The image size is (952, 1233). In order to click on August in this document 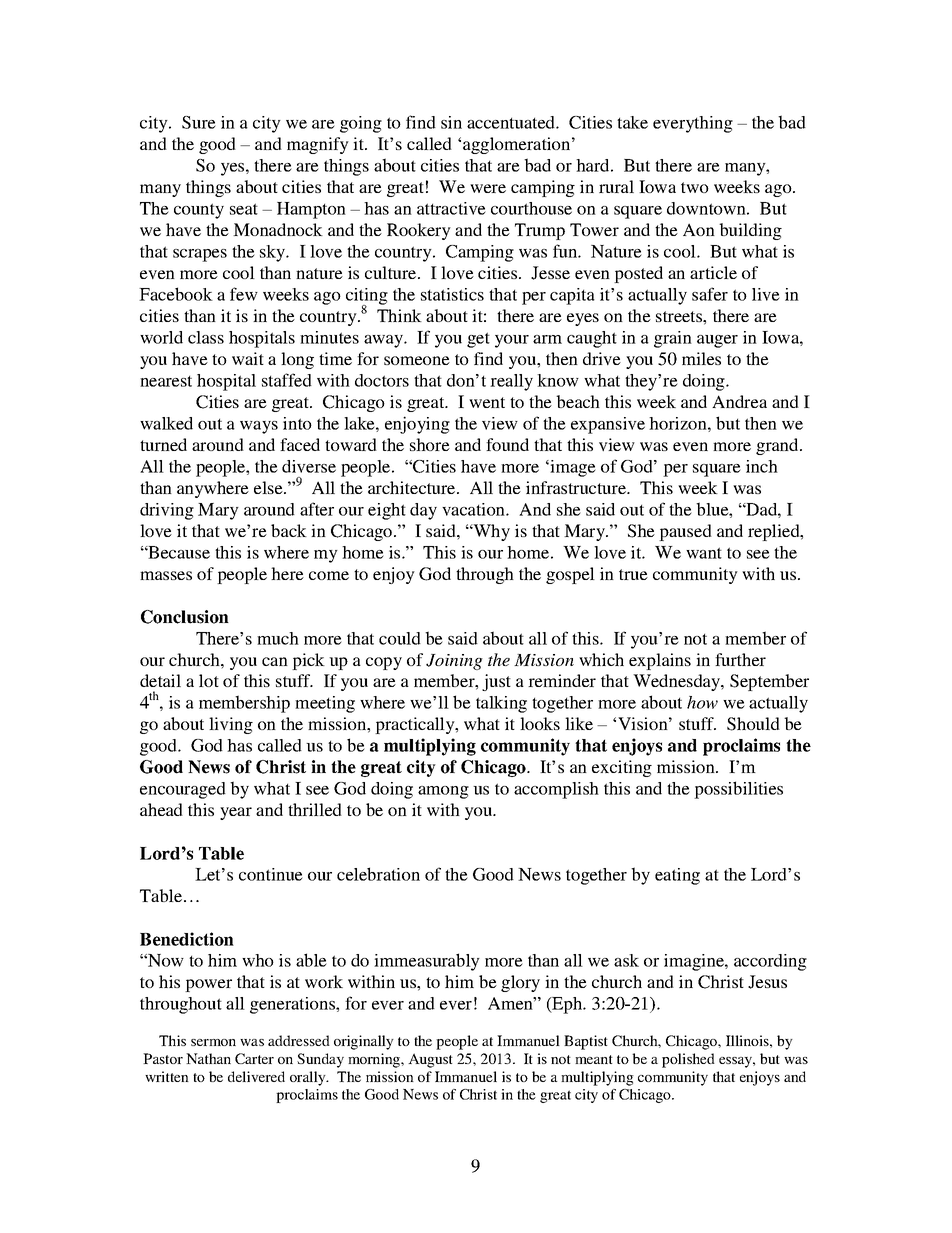, I will do `click(430, 1060)`.
